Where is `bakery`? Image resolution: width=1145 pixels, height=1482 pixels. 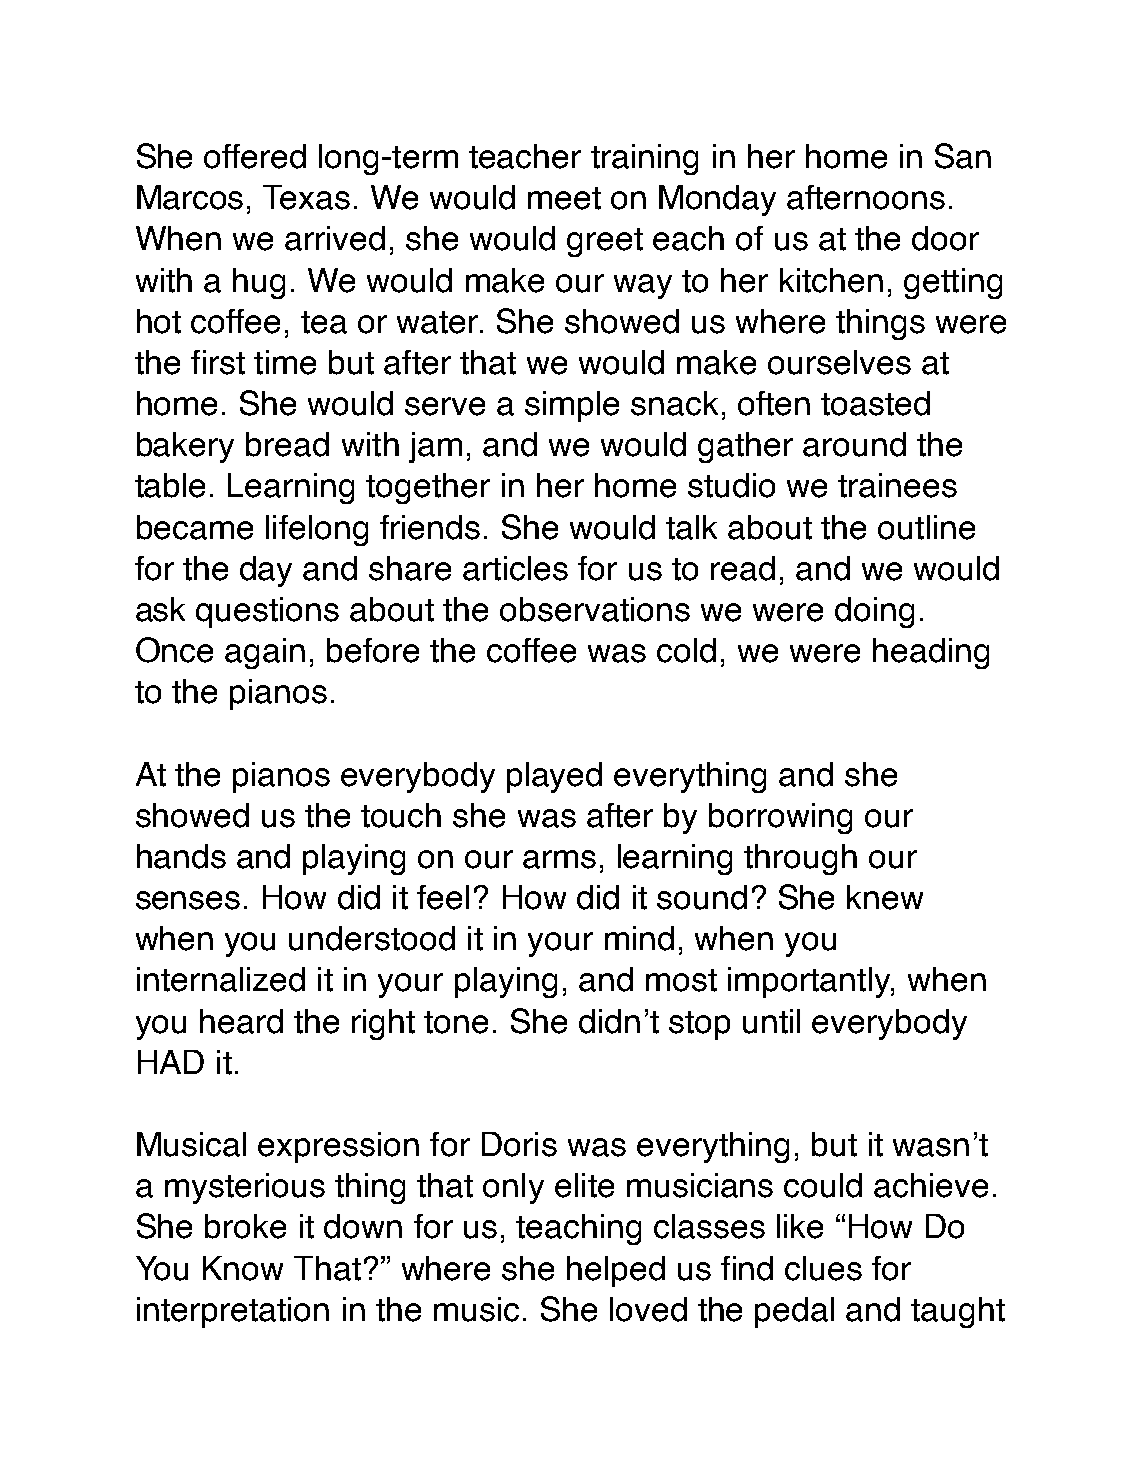 bakery is located at coordinates (185, 447).
